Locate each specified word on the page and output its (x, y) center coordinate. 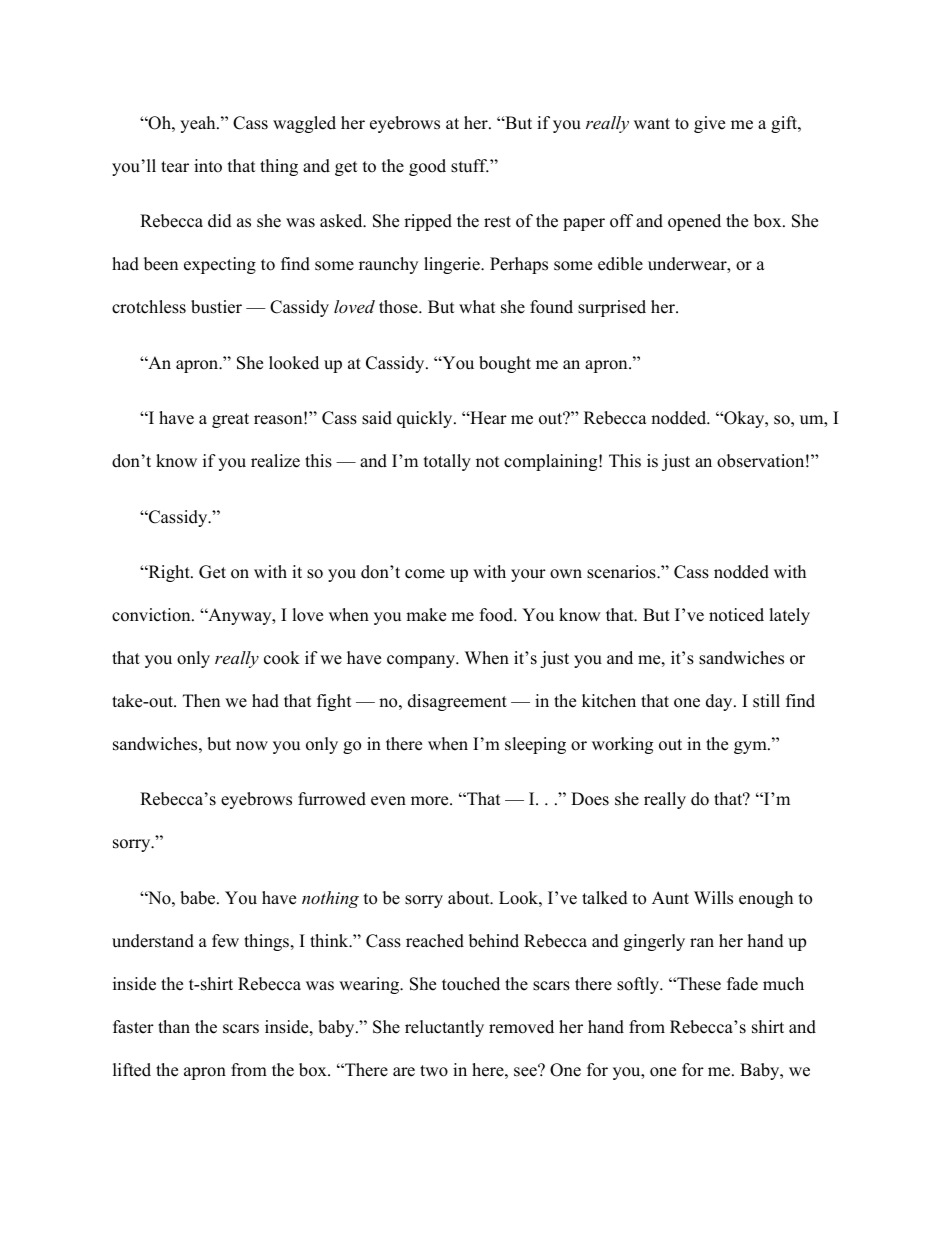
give (709, 124)
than (174, 1026)
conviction (152, 615)
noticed (736, 615)
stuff (470, 166)
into (208, 166)
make (426, 615)
